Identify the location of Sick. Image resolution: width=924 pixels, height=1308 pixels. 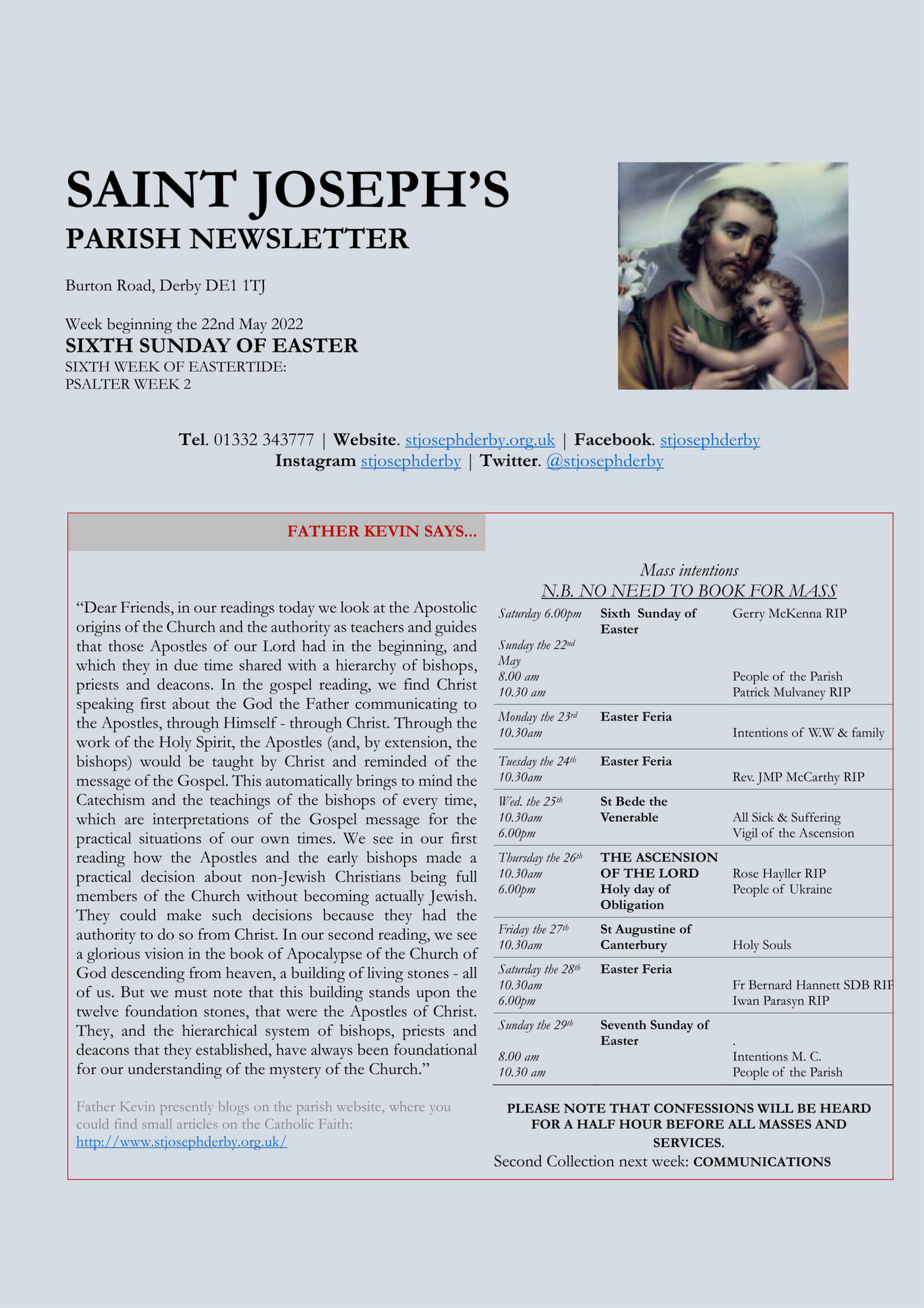
(762, 817).
